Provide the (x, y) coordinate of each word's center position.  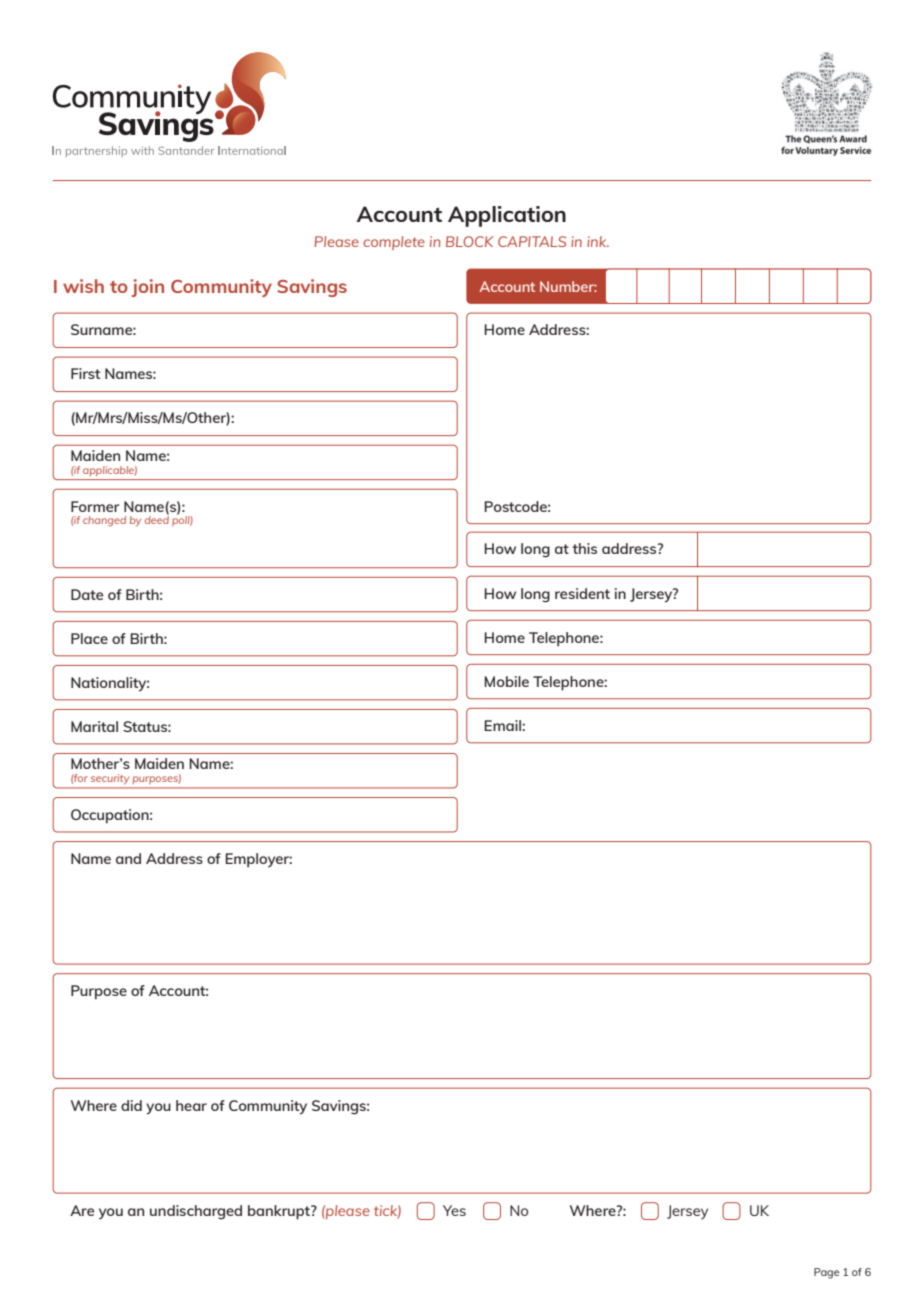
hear (191, 1105)
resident (582, 593)
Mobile (506, 681)
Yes (454, 1210)
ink (598, 241)
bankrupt (280, 1212)
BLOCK (469, 241)
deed (157, 519)
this (584, 548)
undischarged (196, 1212)
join (148, 288)
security (110, 779)
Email (503, 725)
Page (826, 1273)
